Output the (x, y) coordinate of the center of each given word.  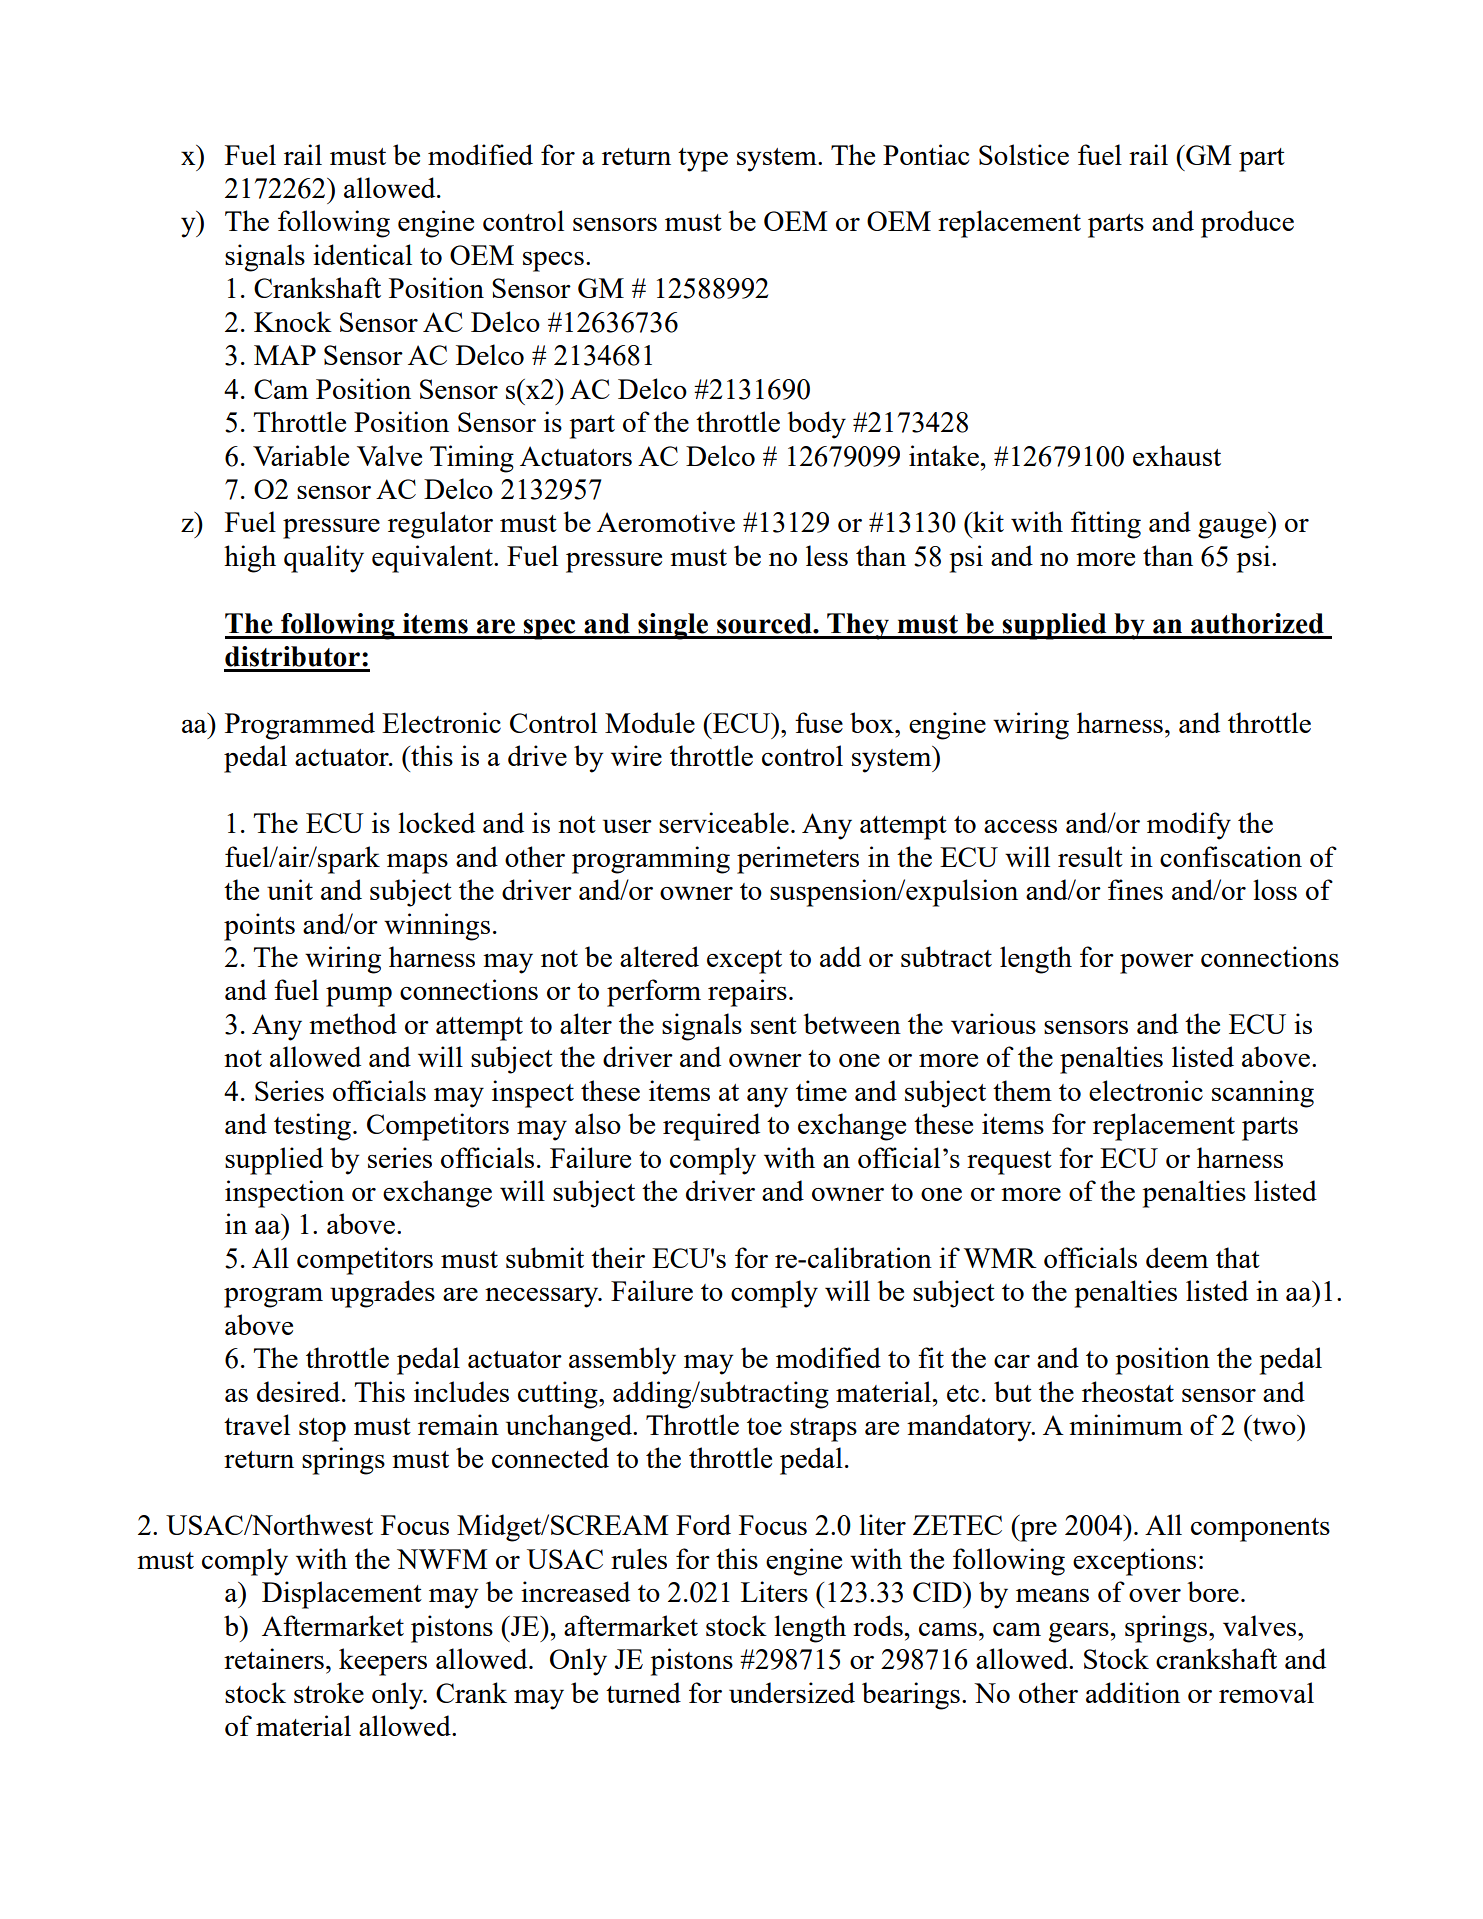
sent (774, 1025)
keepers (383, 1662)
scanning (1263, 1094)
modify (1189, 826)
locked (436, 822)
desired (300, 1391)
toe (764, 1426)
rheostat (1128, 1391)
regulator (440, 525)
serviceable (724, 822)
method (353, 1023)
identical (362, 254)
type (703, 160)
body (816, 425)
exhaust (1177, 455)
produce (1247, 224)
